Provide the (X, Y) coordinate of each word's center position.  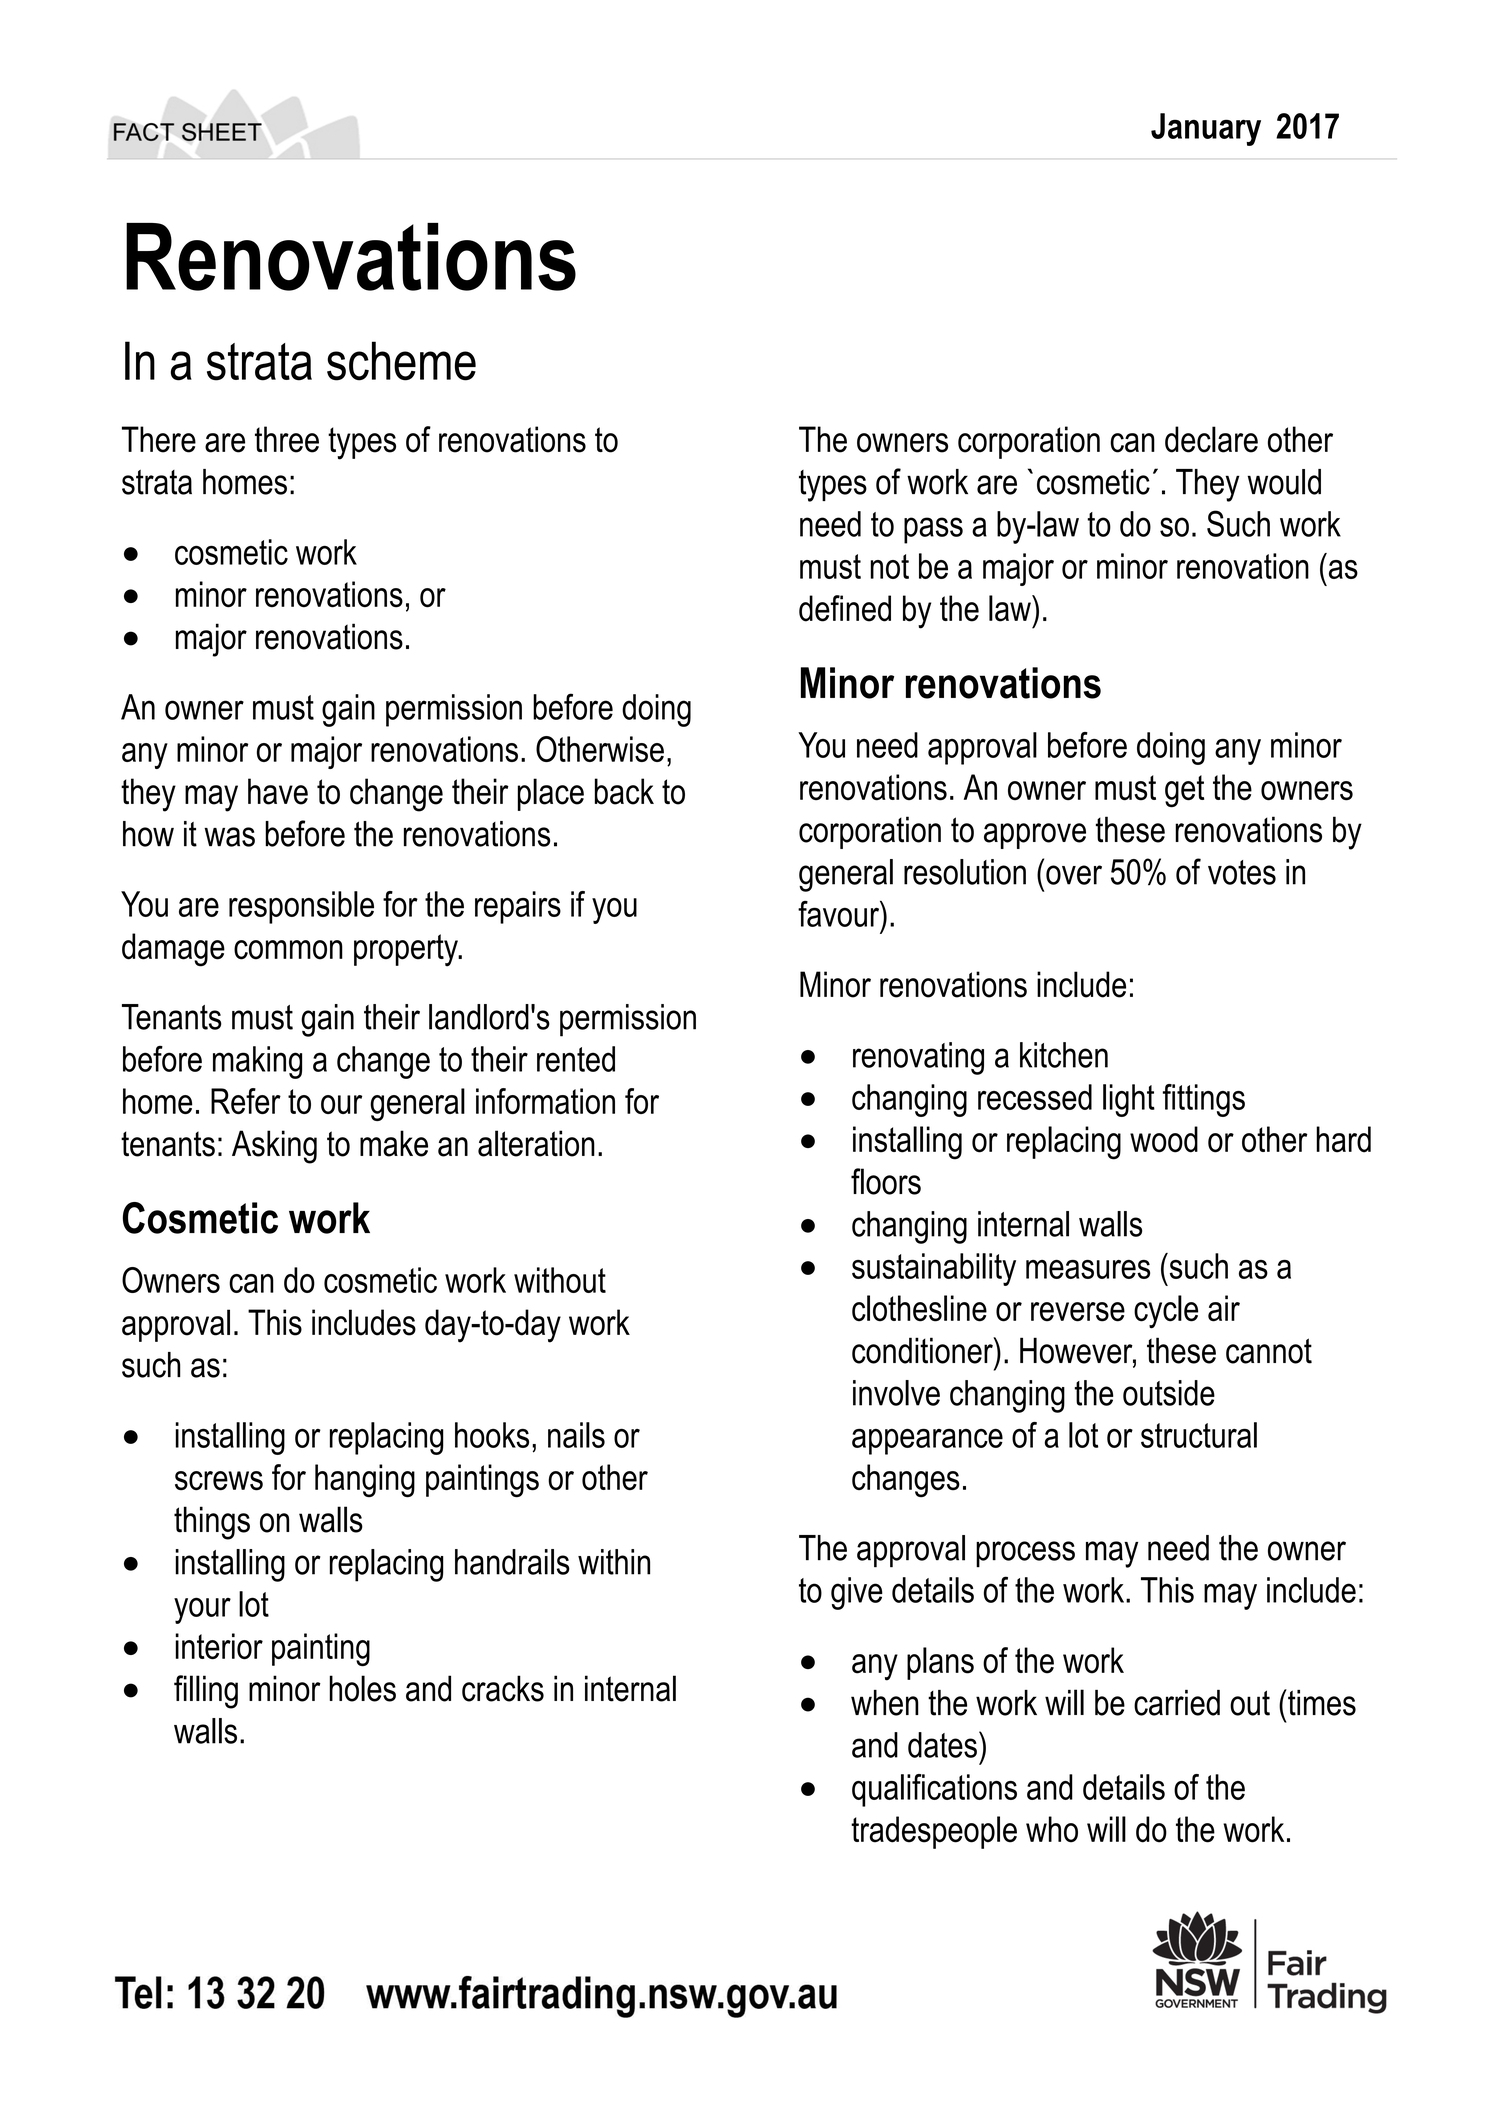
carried (1177, 1703)
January (1206, 129)
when (885, 1703)
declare (1211, 439)
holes (363, 1688)
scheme (401, 361)
